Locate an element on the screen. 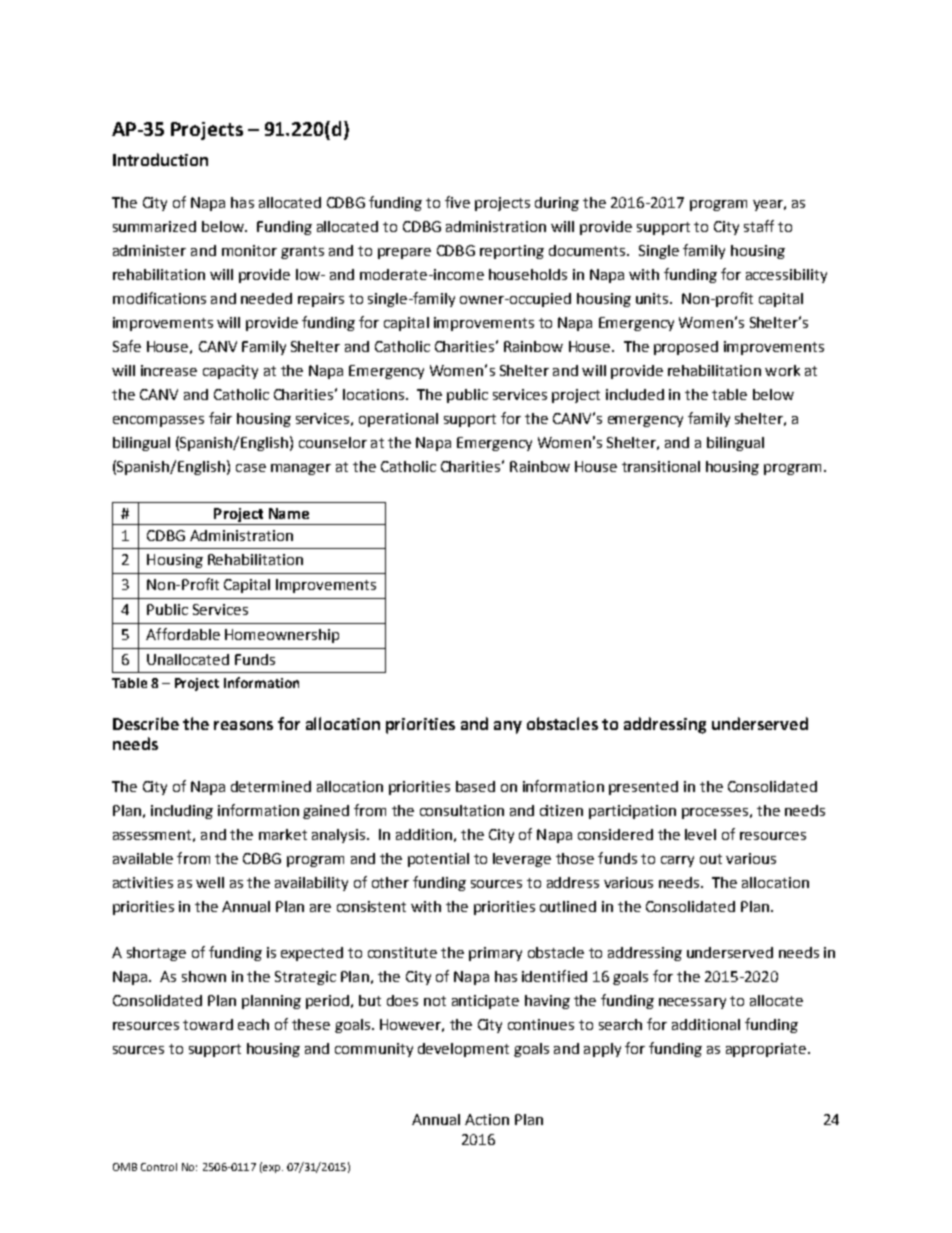  presented is located at coordinates (643, 788).
